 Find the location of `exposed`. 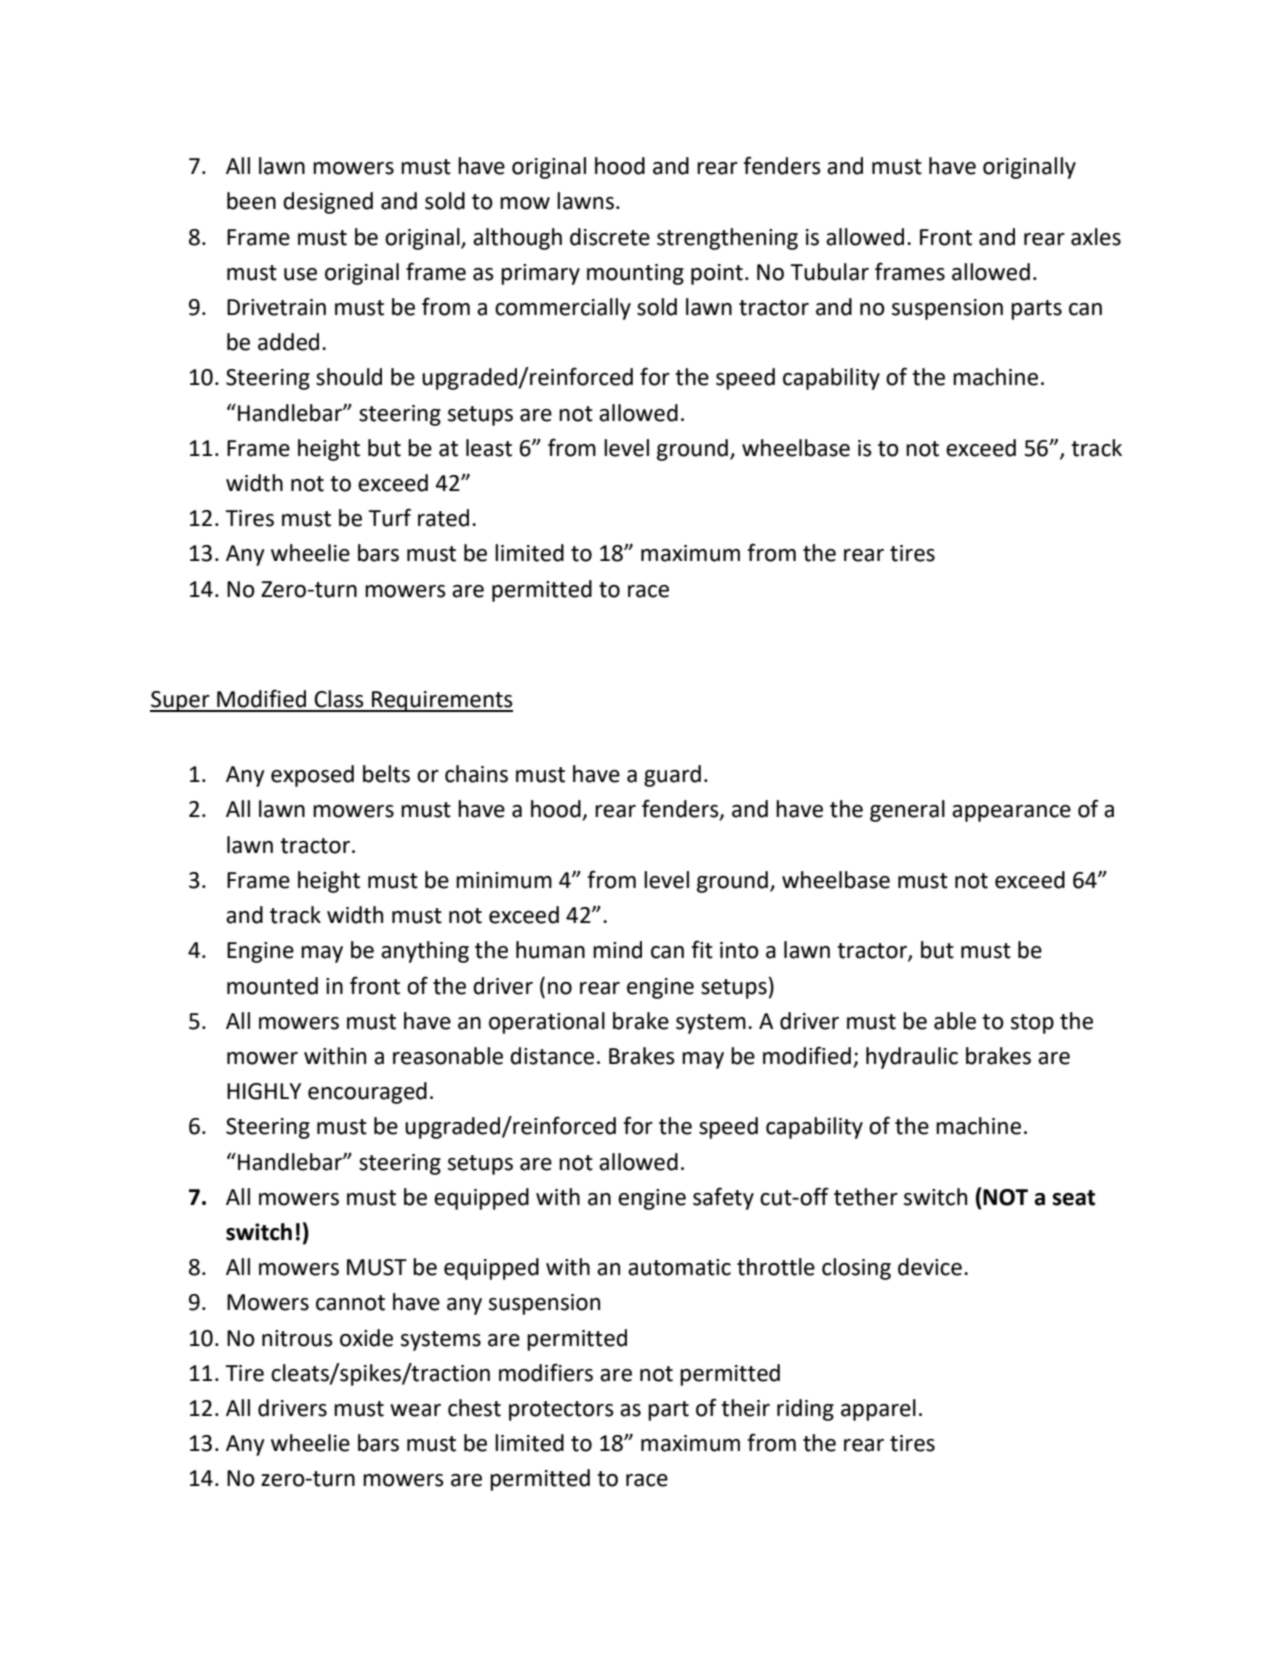

exposed is located at coordinates (312, 776).
